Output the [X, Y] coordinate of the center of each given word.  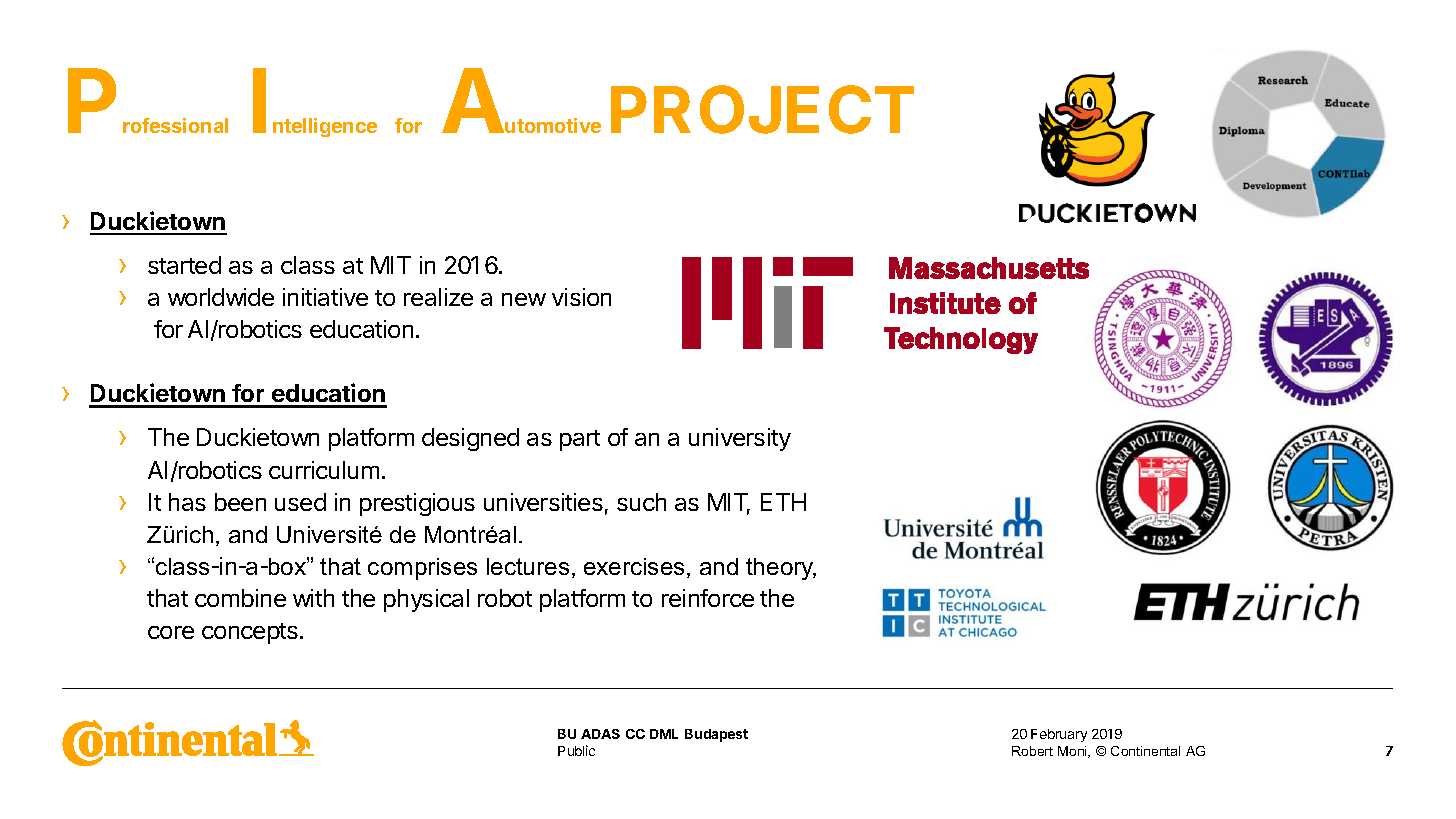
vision [581, 297]
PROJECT [762, 109]
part [580, 440]
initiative [325, 297]
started [184, 265]
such [641, 502]
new [524, 299]
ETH [783, 502]
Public [576, 750]
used [300, 502]
